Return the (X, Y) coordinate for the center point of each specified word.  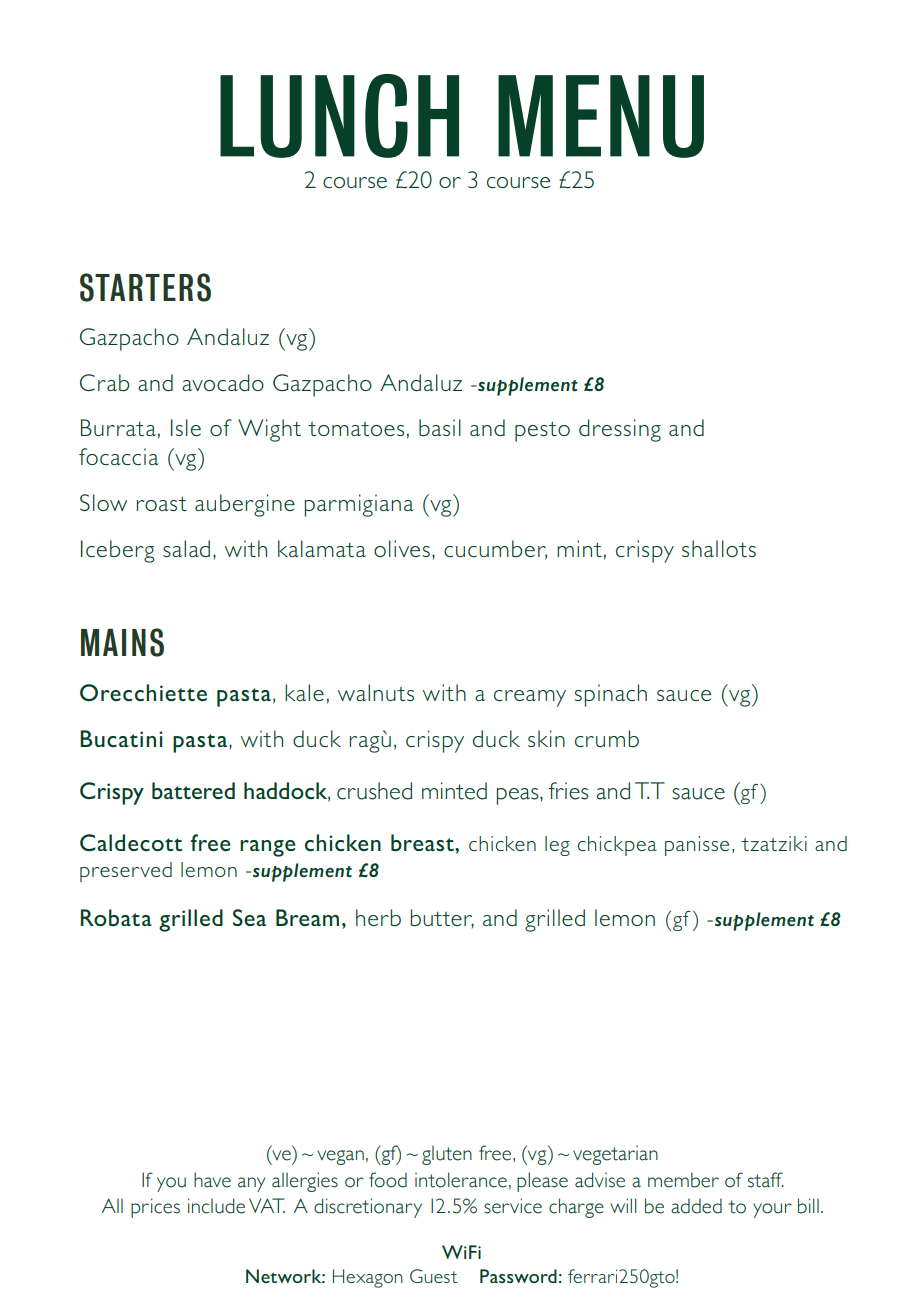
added (696, 1206)
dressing (620, 430)
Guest (433, 1276)
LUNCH (339, 116)
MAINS (122, 642)
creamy (530, 698)
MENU (601, 116)
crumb (607, 738)
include (216, 1206)
